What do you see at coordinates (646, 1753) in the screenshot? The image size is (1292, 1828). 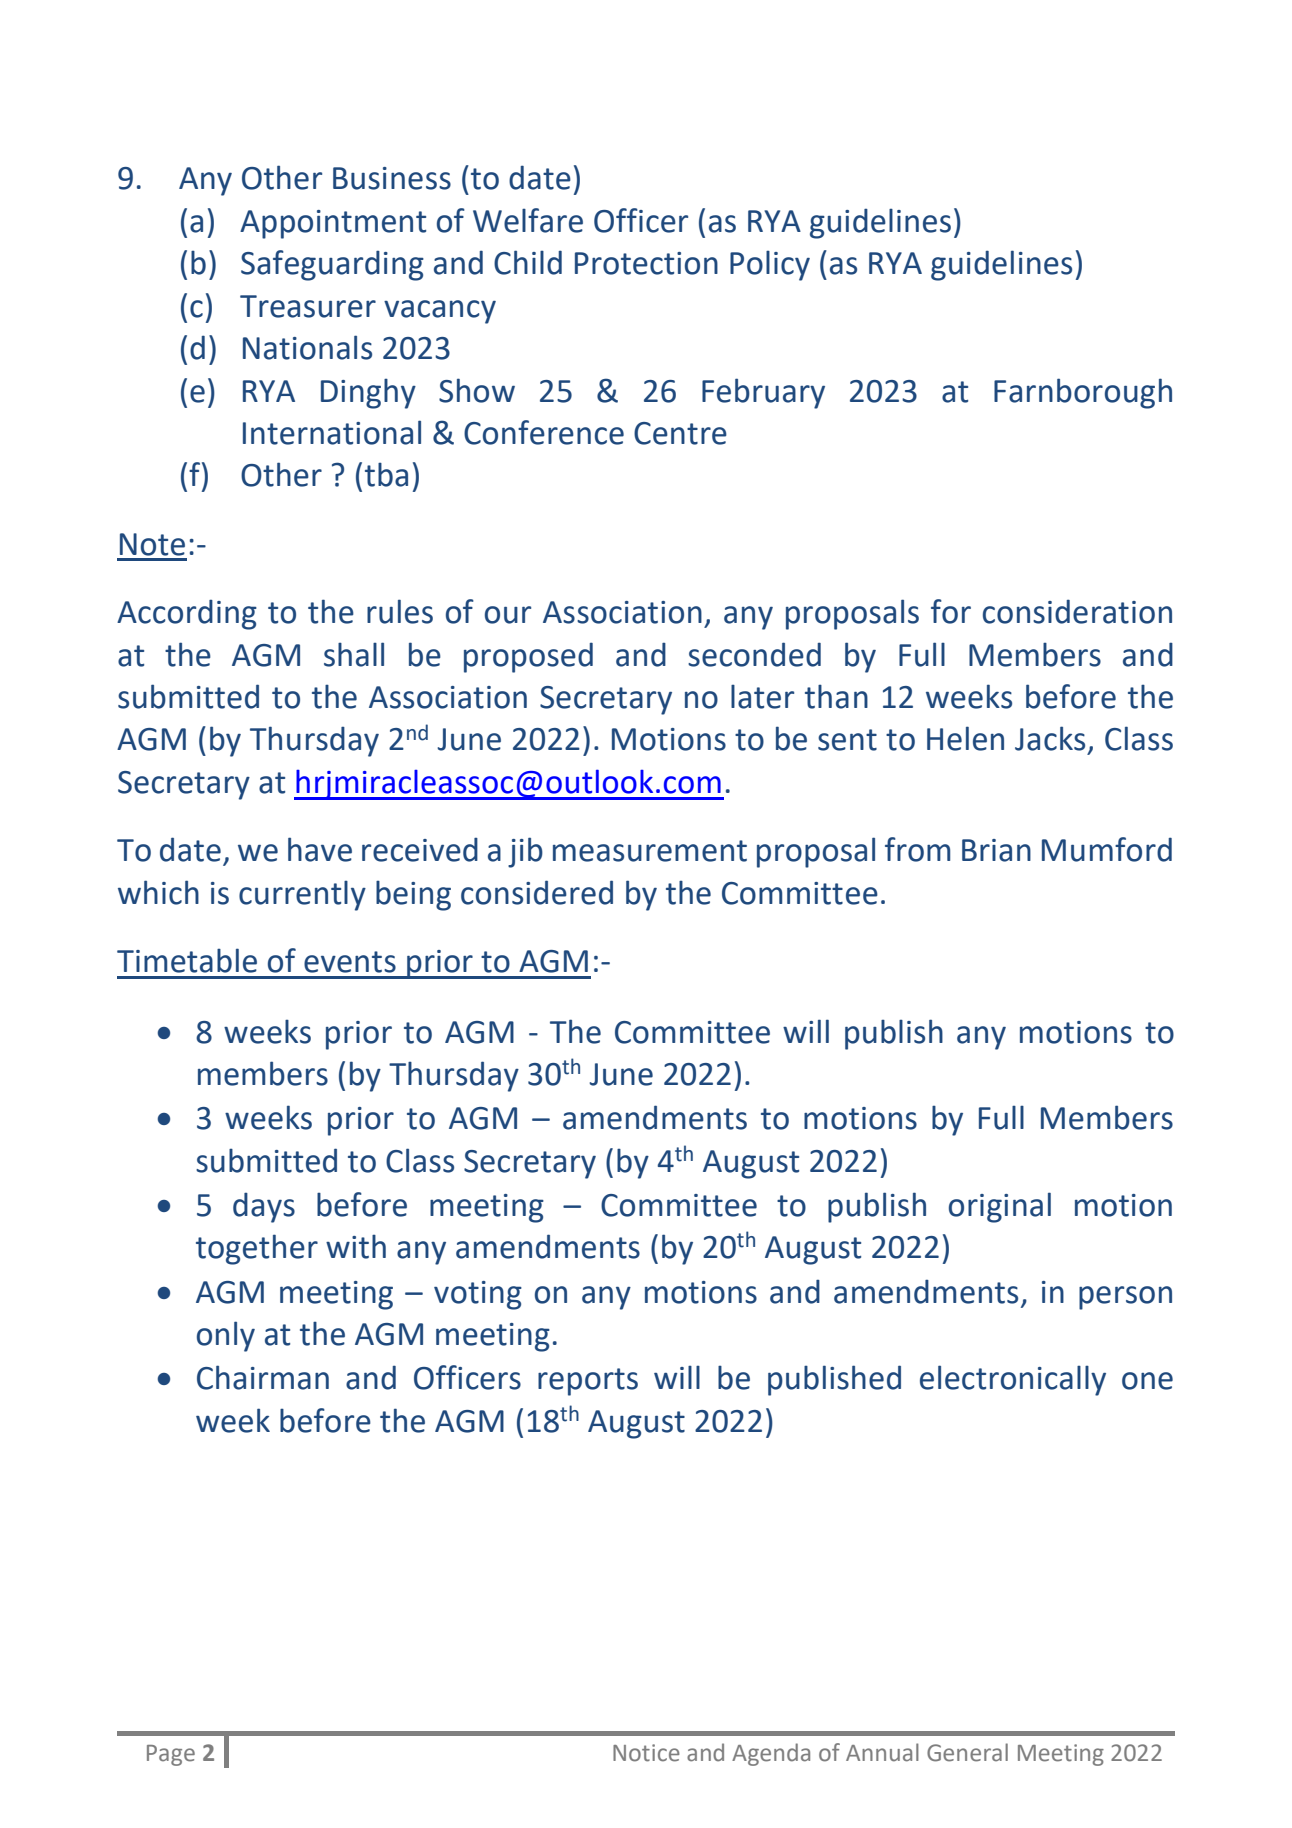 I see `Notice` at bounding box center [646, 1753].
